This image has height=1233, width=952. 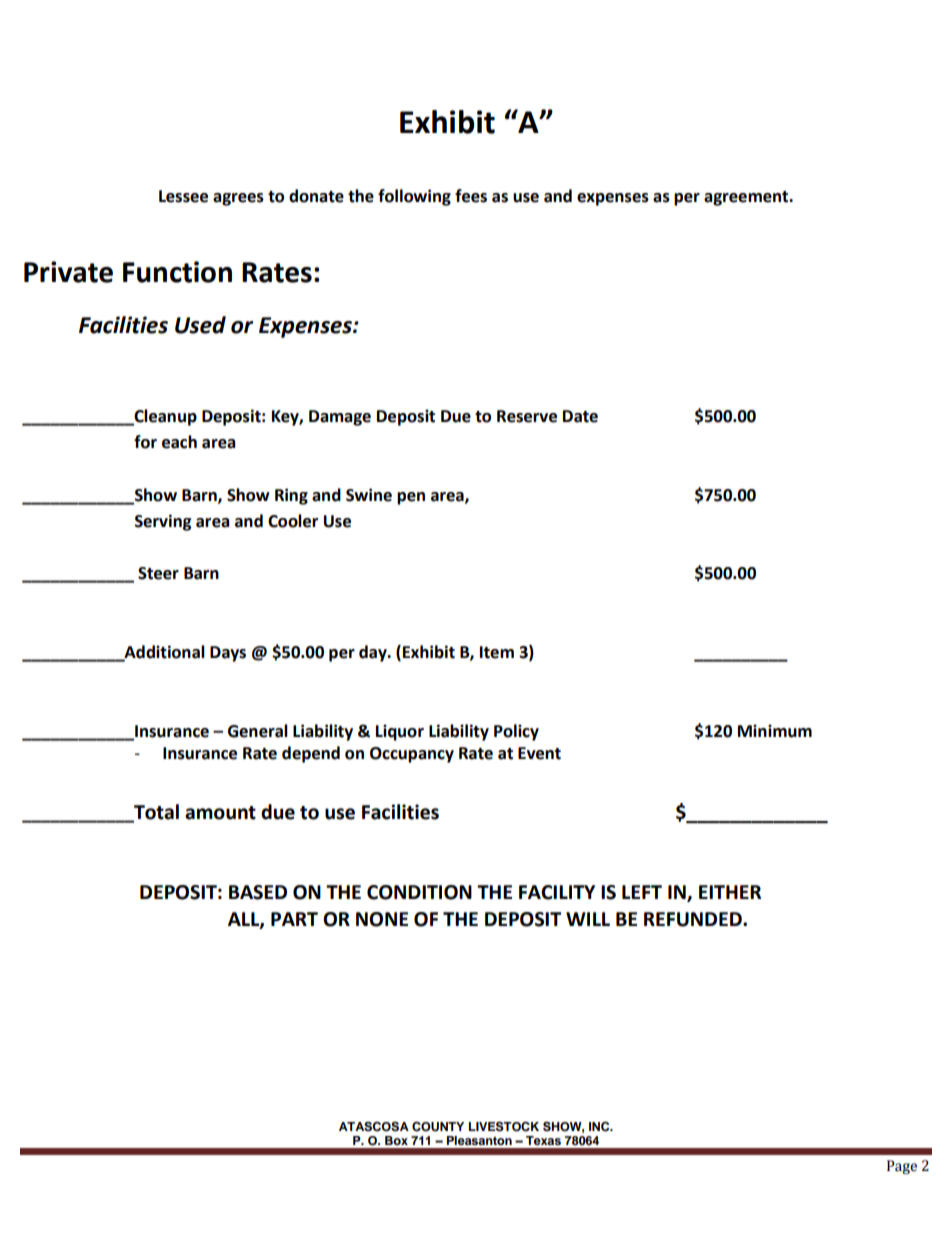 I want to click on each, so click(x=179, y=442).
